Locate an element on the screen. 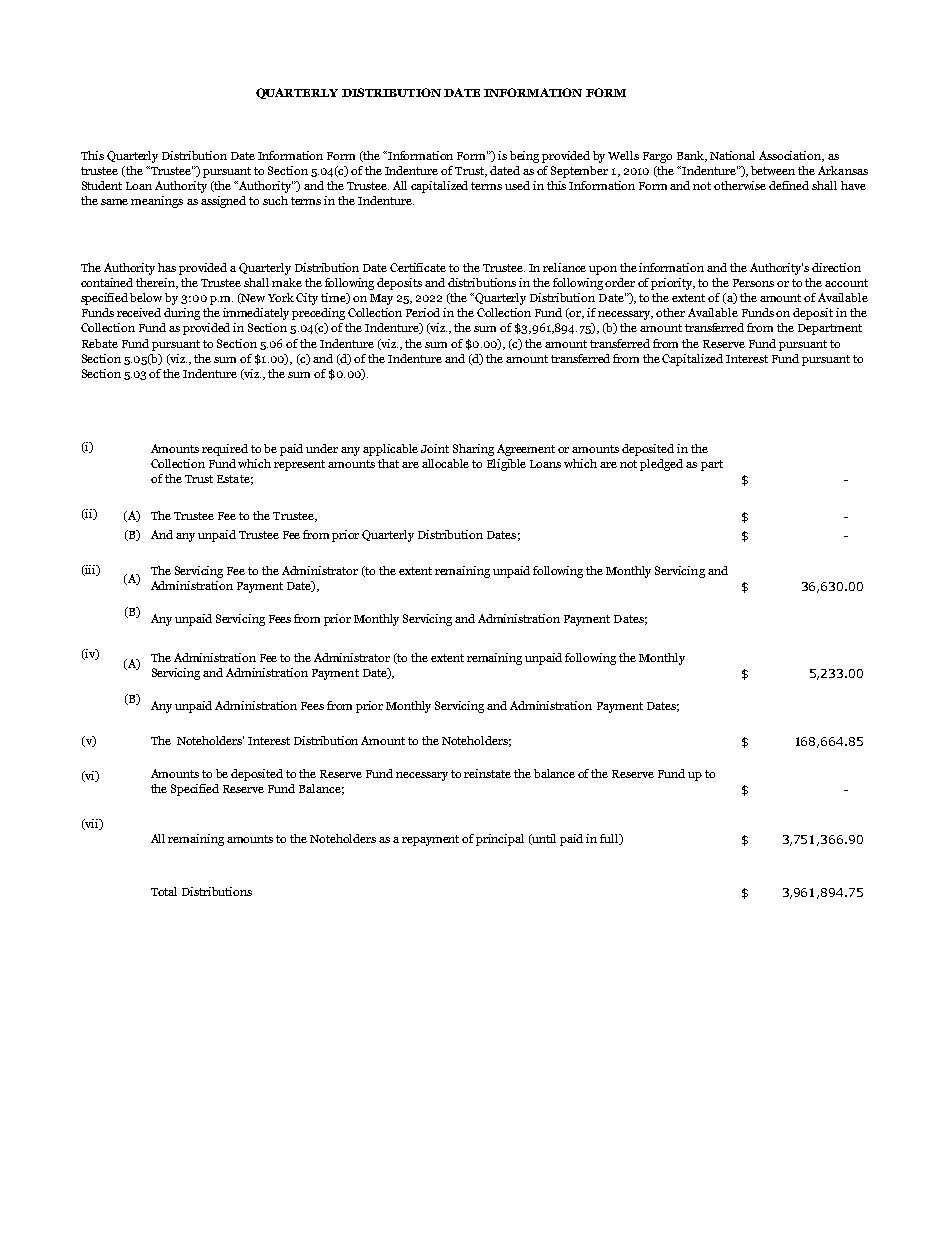  Total is located at coordinates (164, 891).
